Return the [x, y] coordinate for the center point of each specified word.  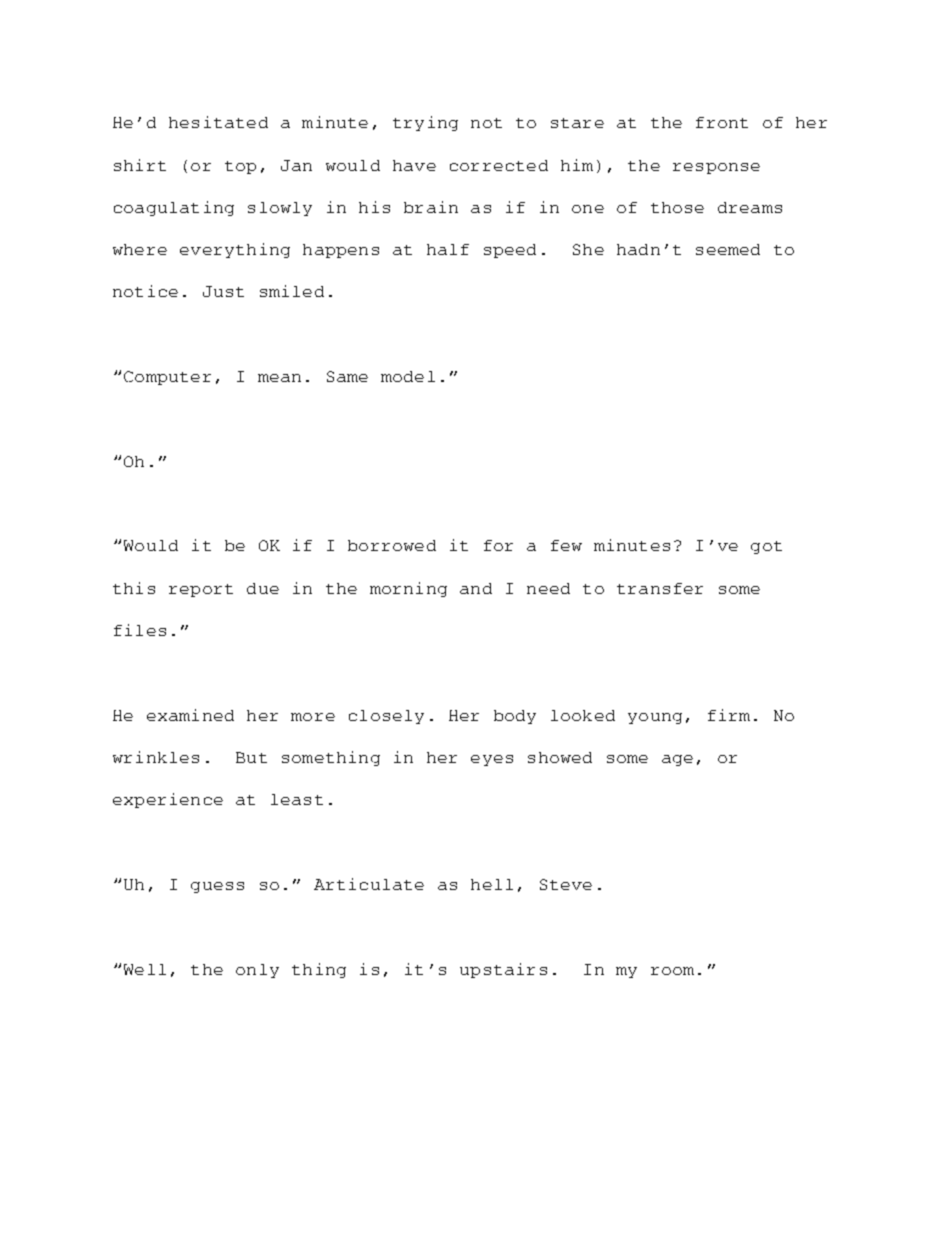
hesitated [218, 122]
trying [425, 123]
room [672, 971]
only [257, 971]
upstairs [503, 970]
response [716, 168]
